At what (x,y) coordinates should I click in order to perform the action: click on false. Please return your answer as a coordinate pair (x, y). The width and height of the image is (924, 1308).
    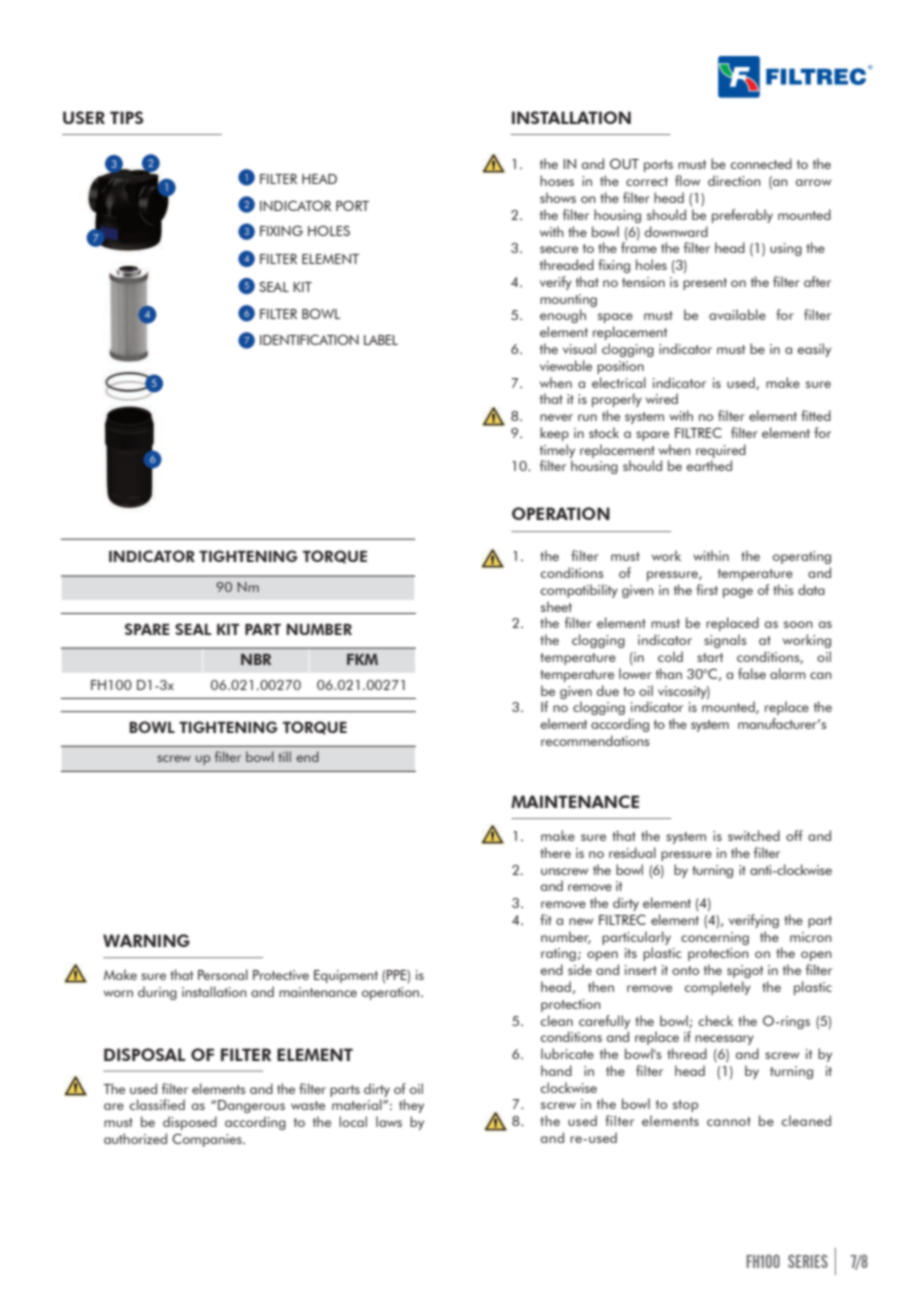
    Looking at the image, I should click on (752, 673).
